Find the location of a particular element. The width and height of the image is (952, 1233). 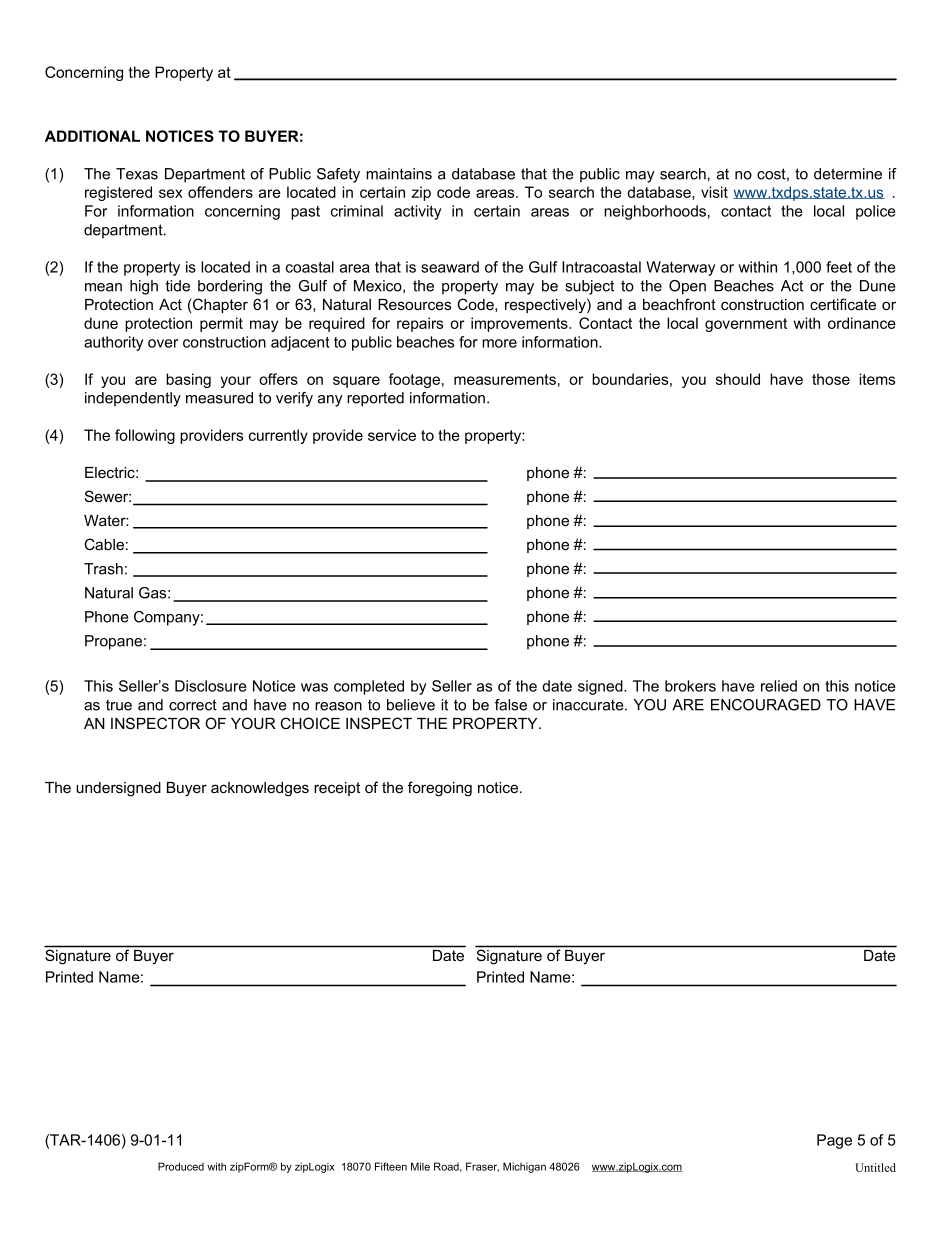

should is located at coordinates (738, 379).
